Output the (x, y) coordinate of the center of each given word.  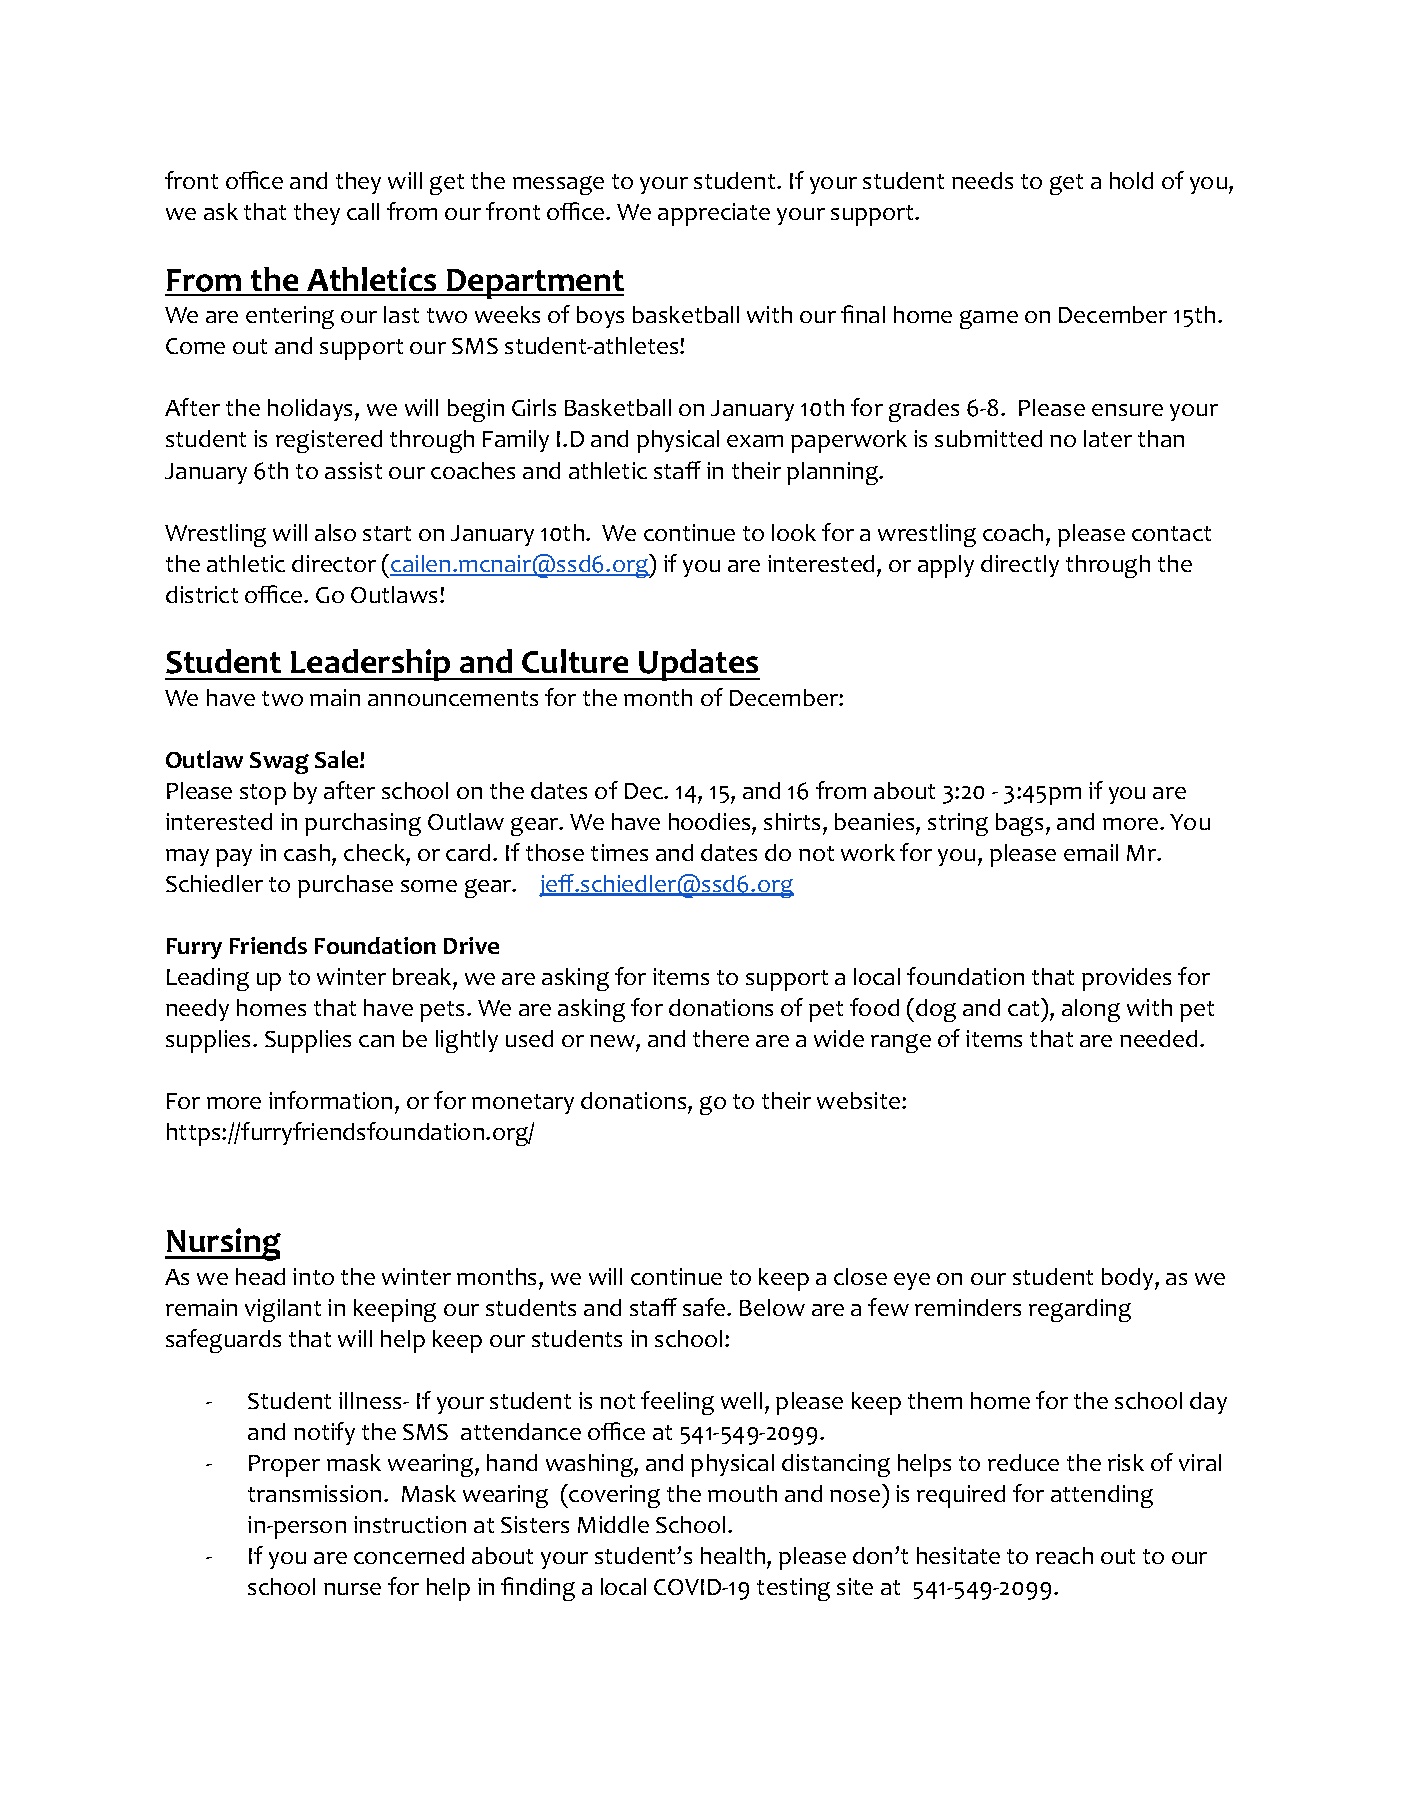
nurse (352, 1589)
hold (1131, 180)
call (363, 211)
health (734, 1555)
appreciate (714, 214)
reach (1064, 1555)
